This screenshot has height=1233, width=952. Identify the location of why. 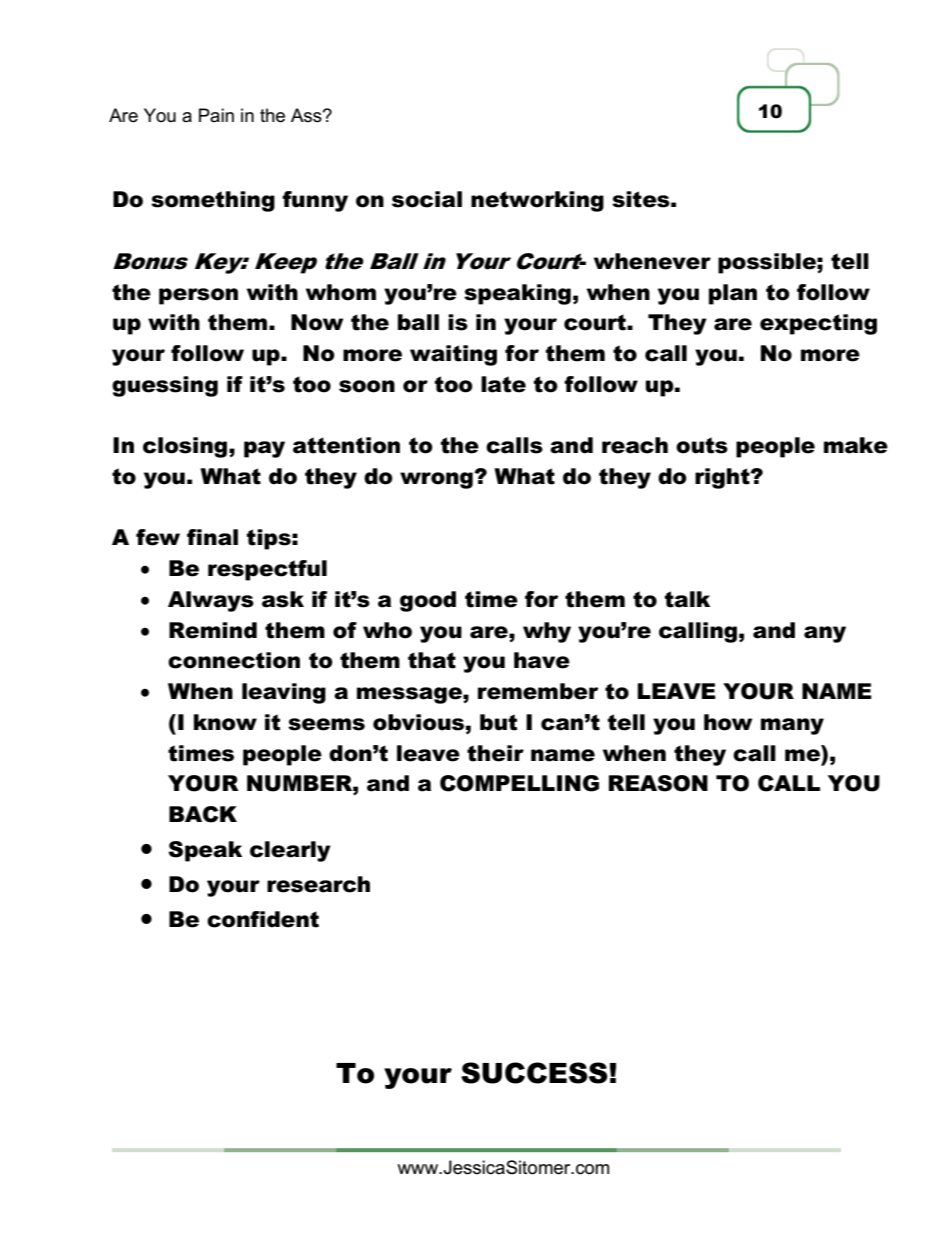
(547, 632).
